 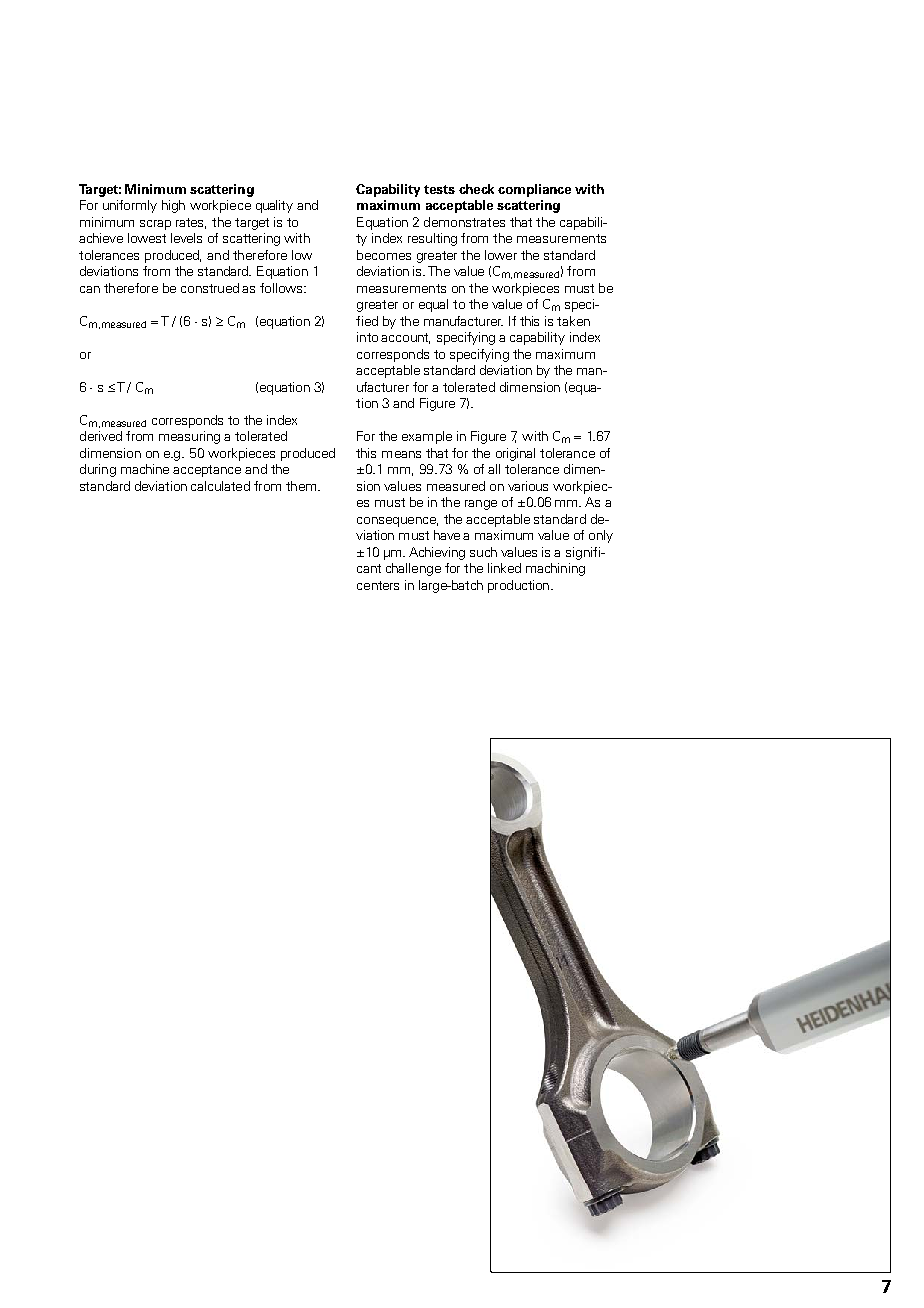 What do you see at coordinates (378, 585) in the screenshot?
I see `centers` at bounding box center [378, 585].
